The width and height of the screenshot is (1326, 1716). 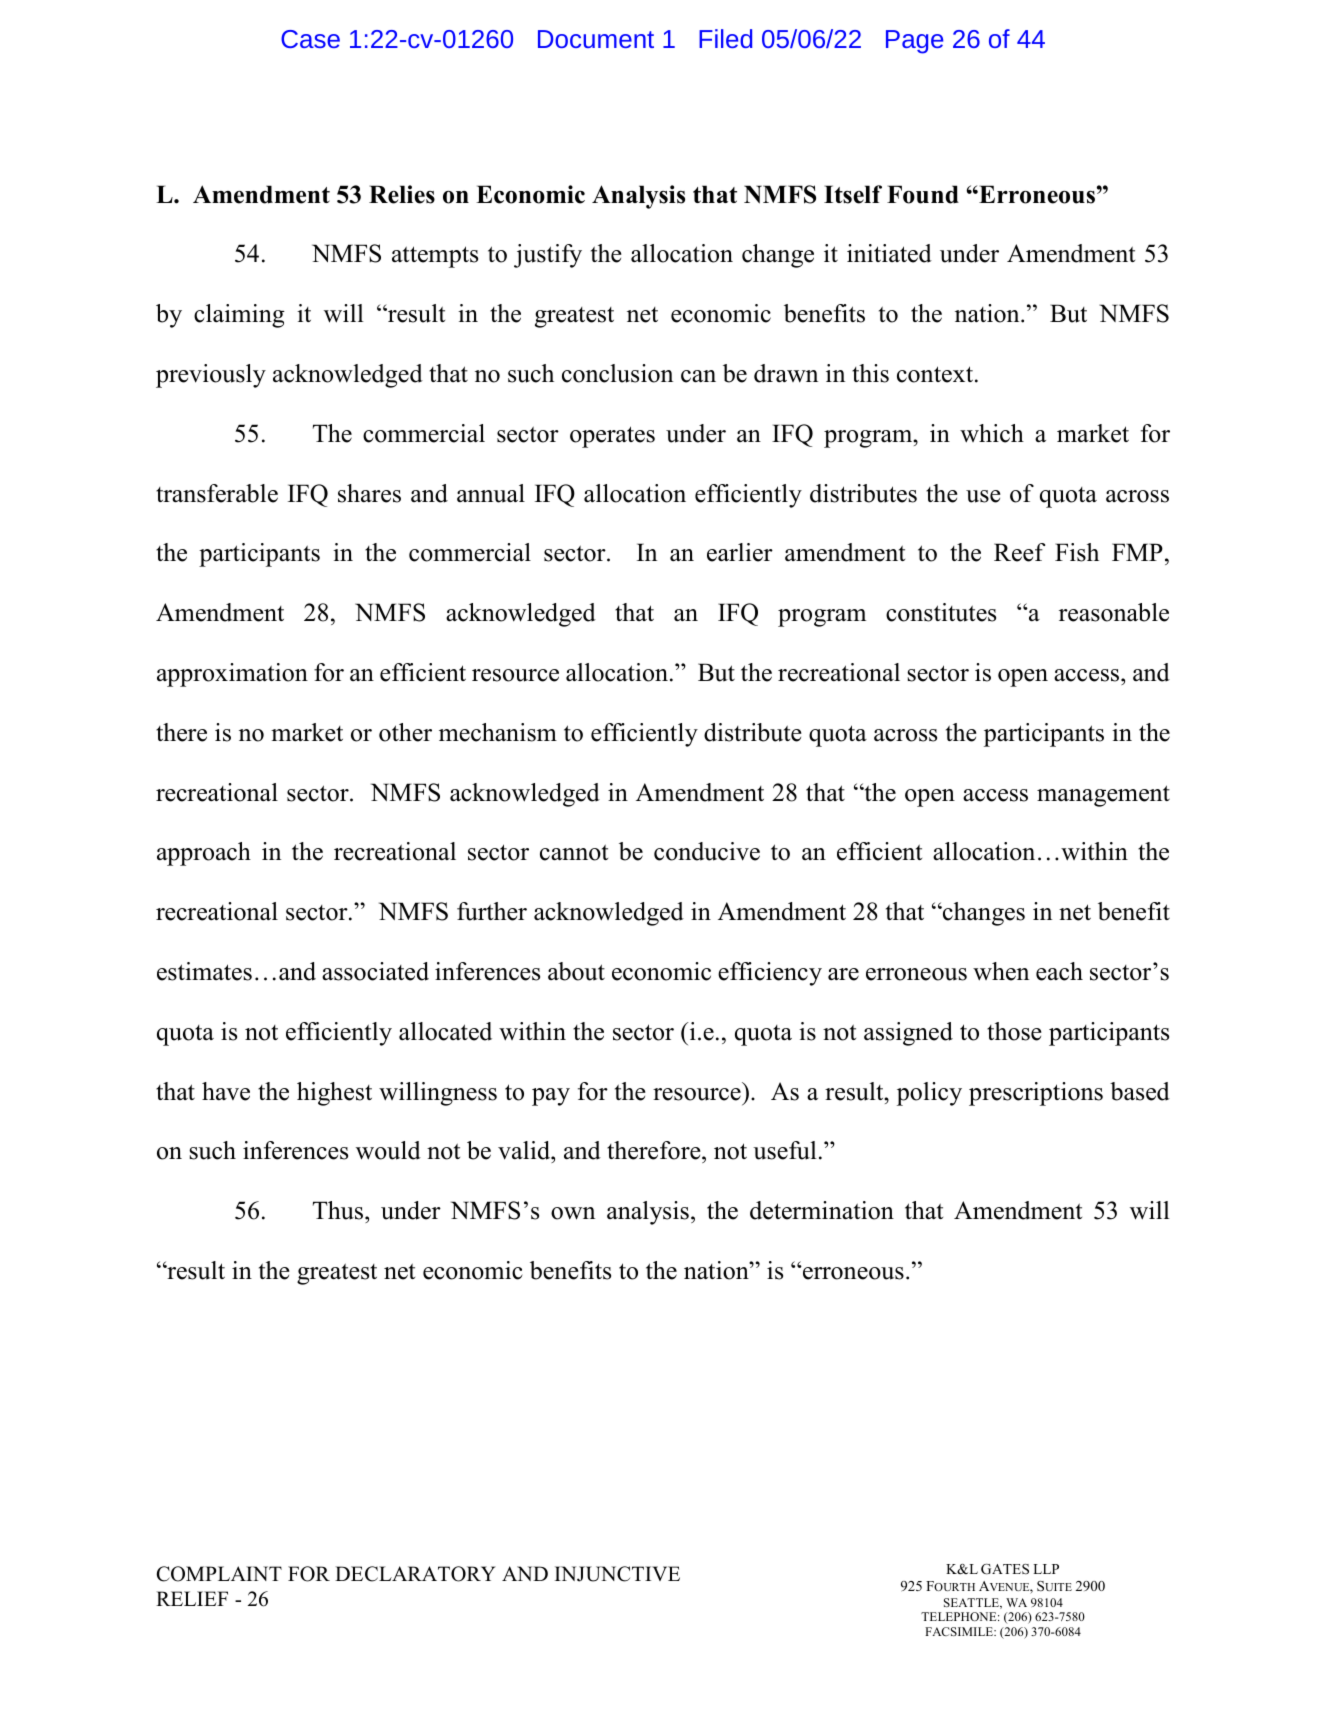 I want to click on Thus, so click(x=339, y=1210).
